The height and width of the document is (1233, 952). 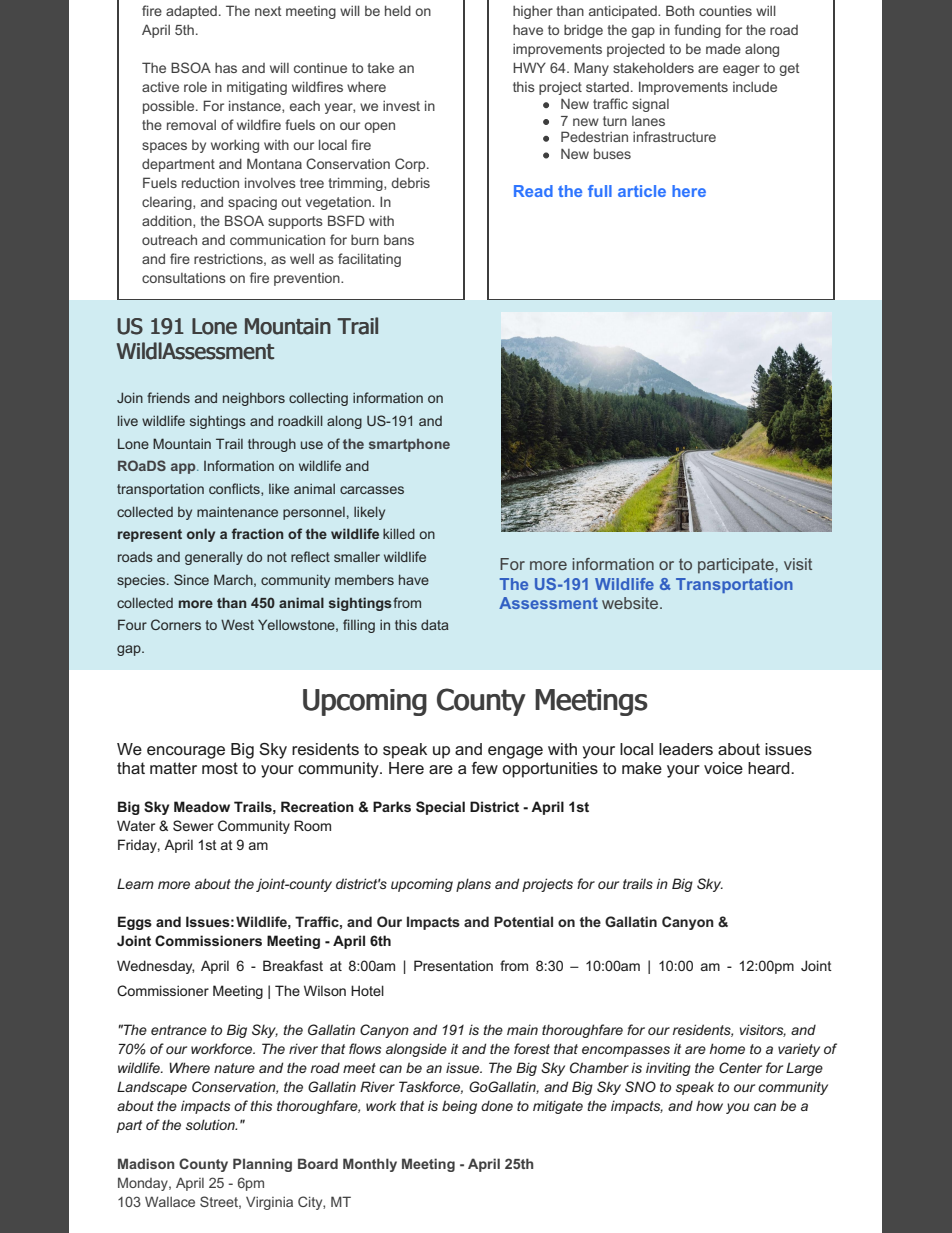 What do you see at coordinates (235, 489) in the document?
I see `conflicts` at bounding box center [235, 489].
